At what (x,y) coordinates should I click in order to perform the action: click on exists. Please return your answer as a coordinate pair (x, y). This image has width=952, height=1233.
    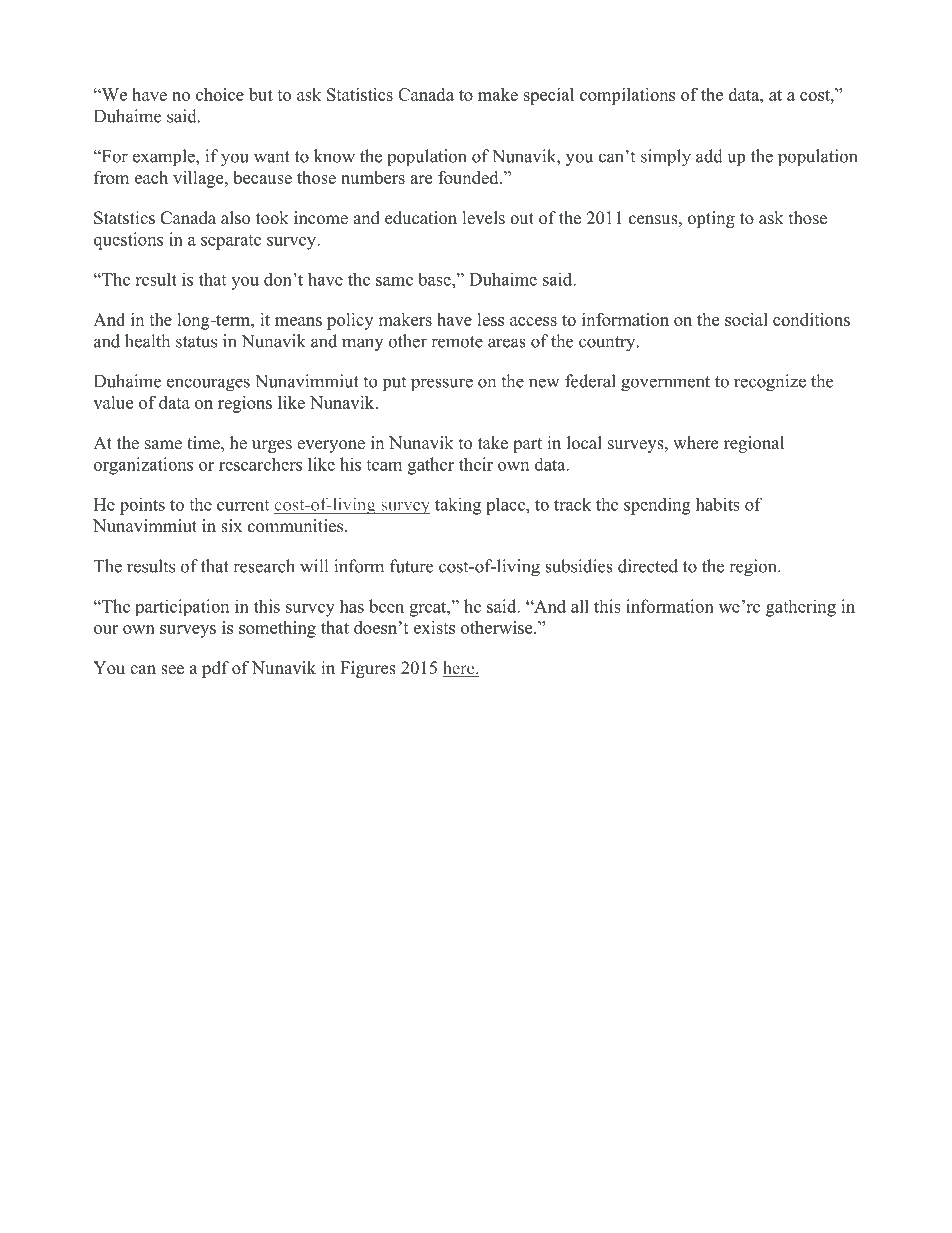
    Looking at the image, I should click on (434, 627).
